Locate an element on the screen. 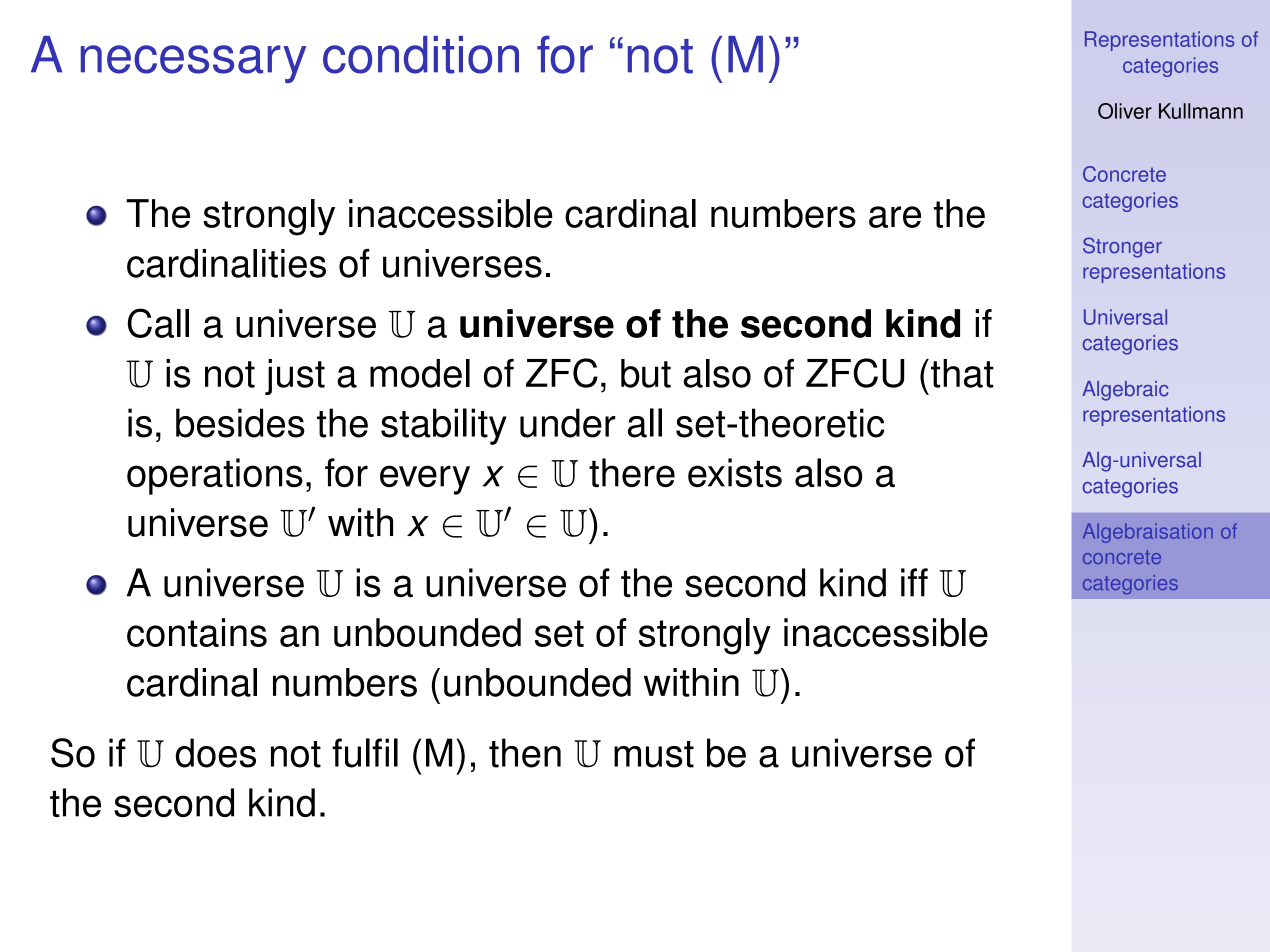 The height and width of the screenshot is (952, 1270). necessary is located at coordinates (193, 64).
